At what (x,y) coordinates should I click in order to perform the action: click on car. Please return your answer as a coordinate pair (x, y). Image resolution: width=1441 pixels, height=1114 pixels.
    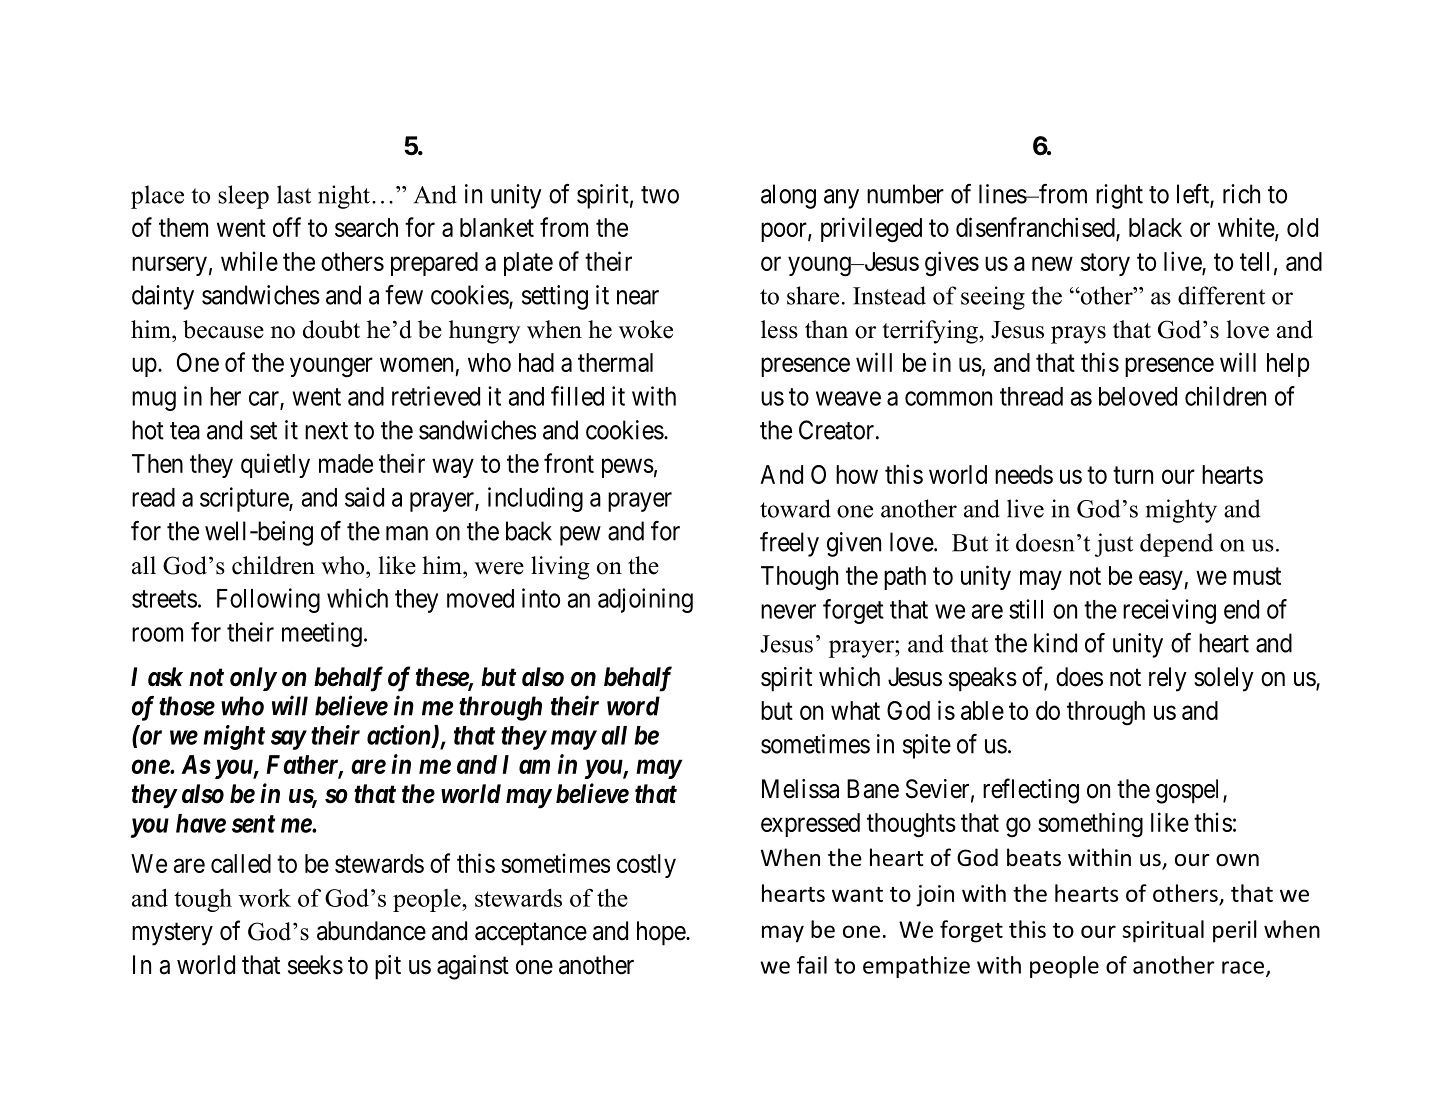
    Looking at the image, I should click on (265, 399).
